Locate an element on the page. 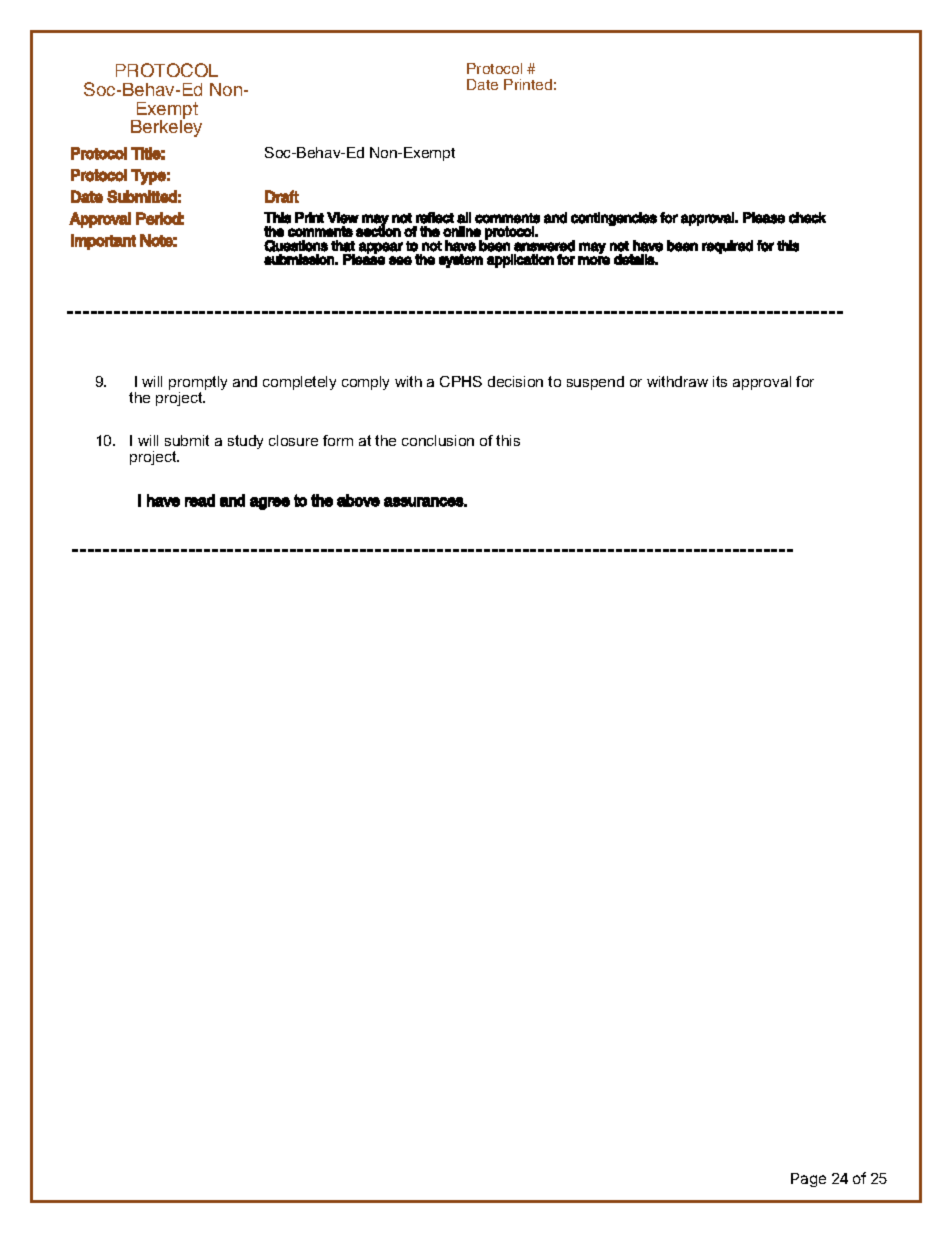 The image size is (952, 1233). online is located at coordinates (462, 231).
